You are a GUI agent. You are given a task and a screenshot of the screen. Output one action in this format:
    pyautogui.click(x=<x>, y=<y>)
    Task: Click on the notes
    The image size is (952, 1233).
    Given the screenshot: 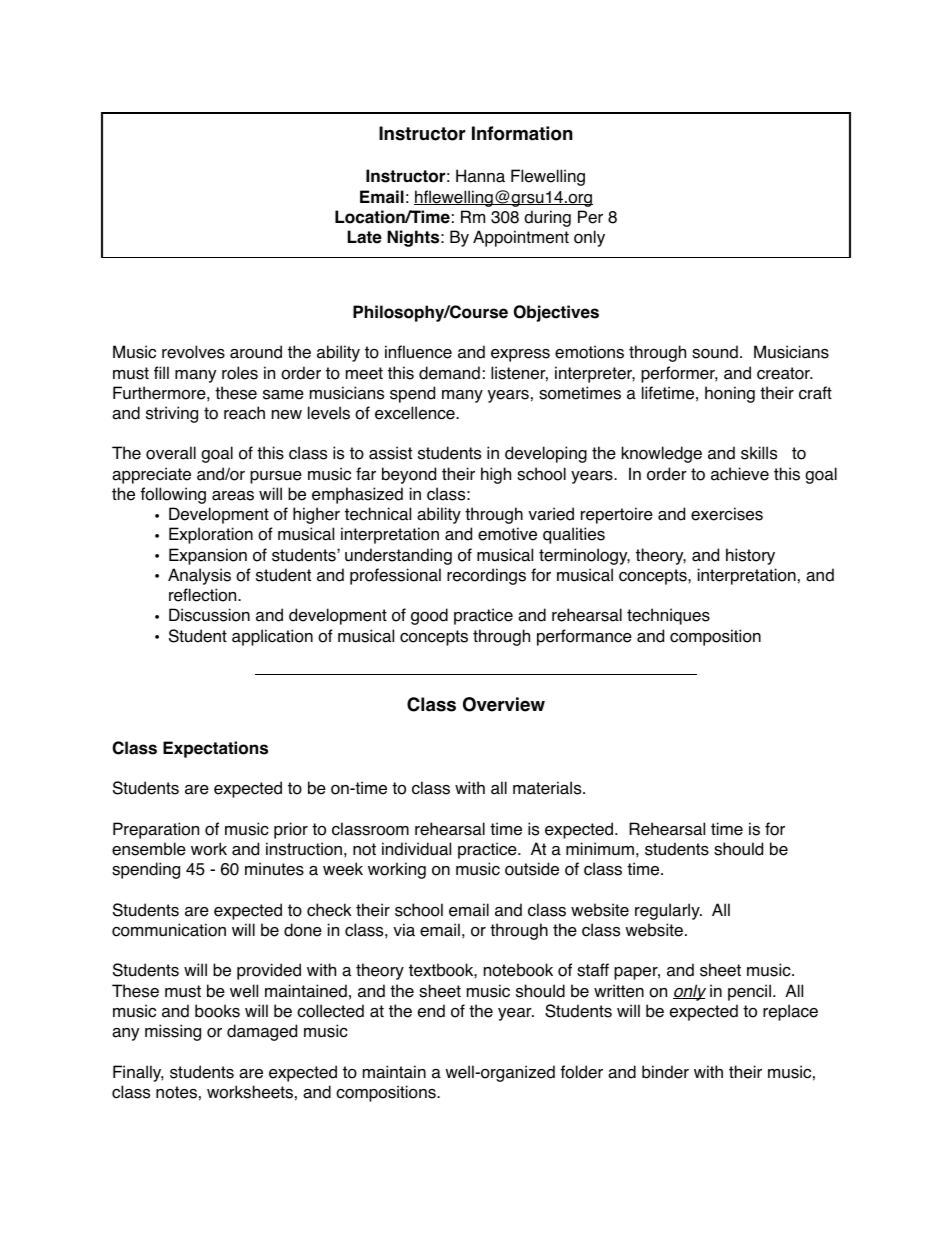 What is the action you would take?
    pyautogui.click(x=176, y=1092)
